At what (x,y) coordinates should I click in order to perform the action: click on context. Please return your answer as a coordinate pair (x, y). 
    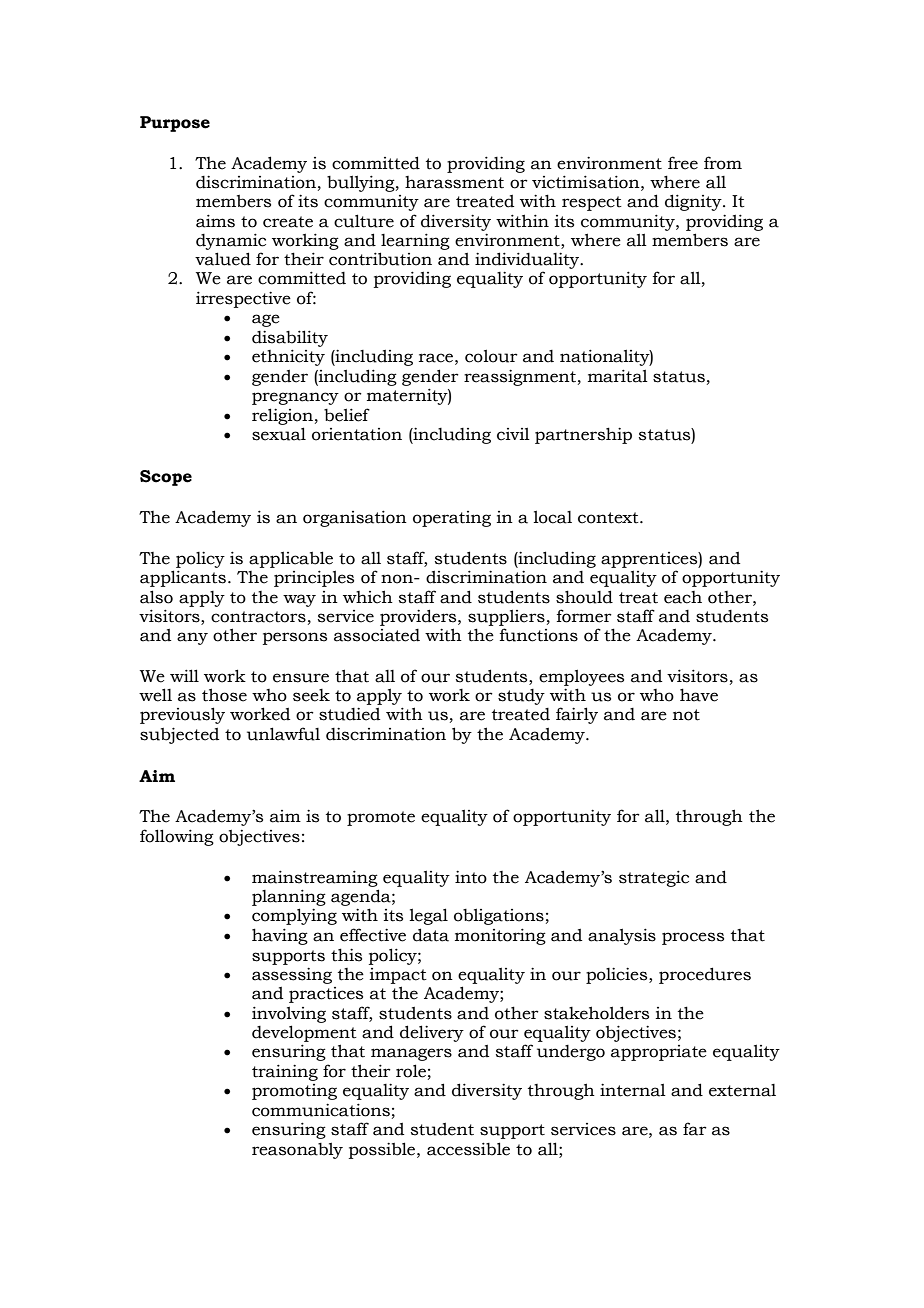
    Looking at the image, I should click on (609, 518).
